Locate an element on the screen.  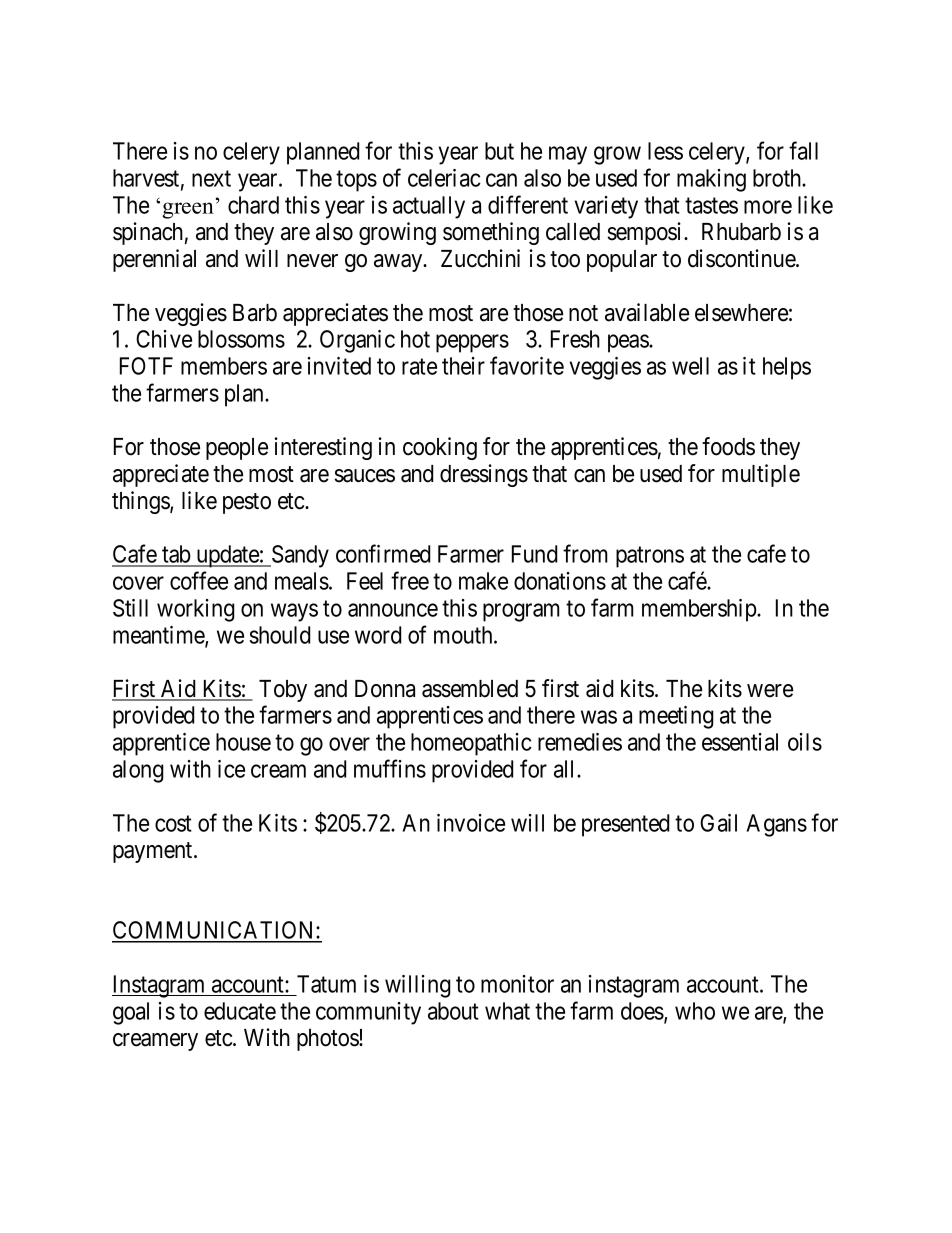
make is located at coordinates (483, 581).
